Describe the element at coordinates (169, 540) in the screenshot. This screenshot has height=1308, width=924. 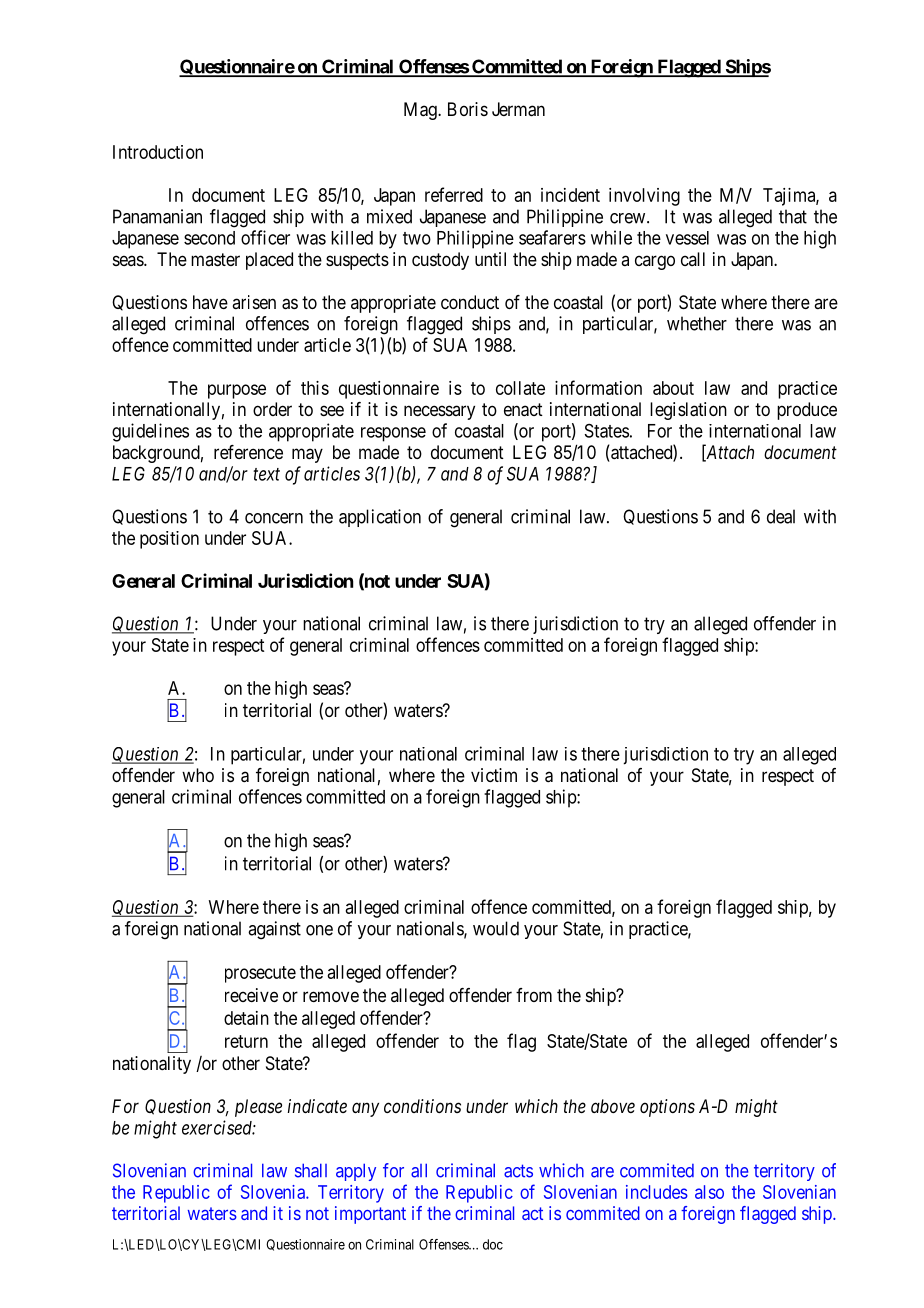
I see `position` at that location.
